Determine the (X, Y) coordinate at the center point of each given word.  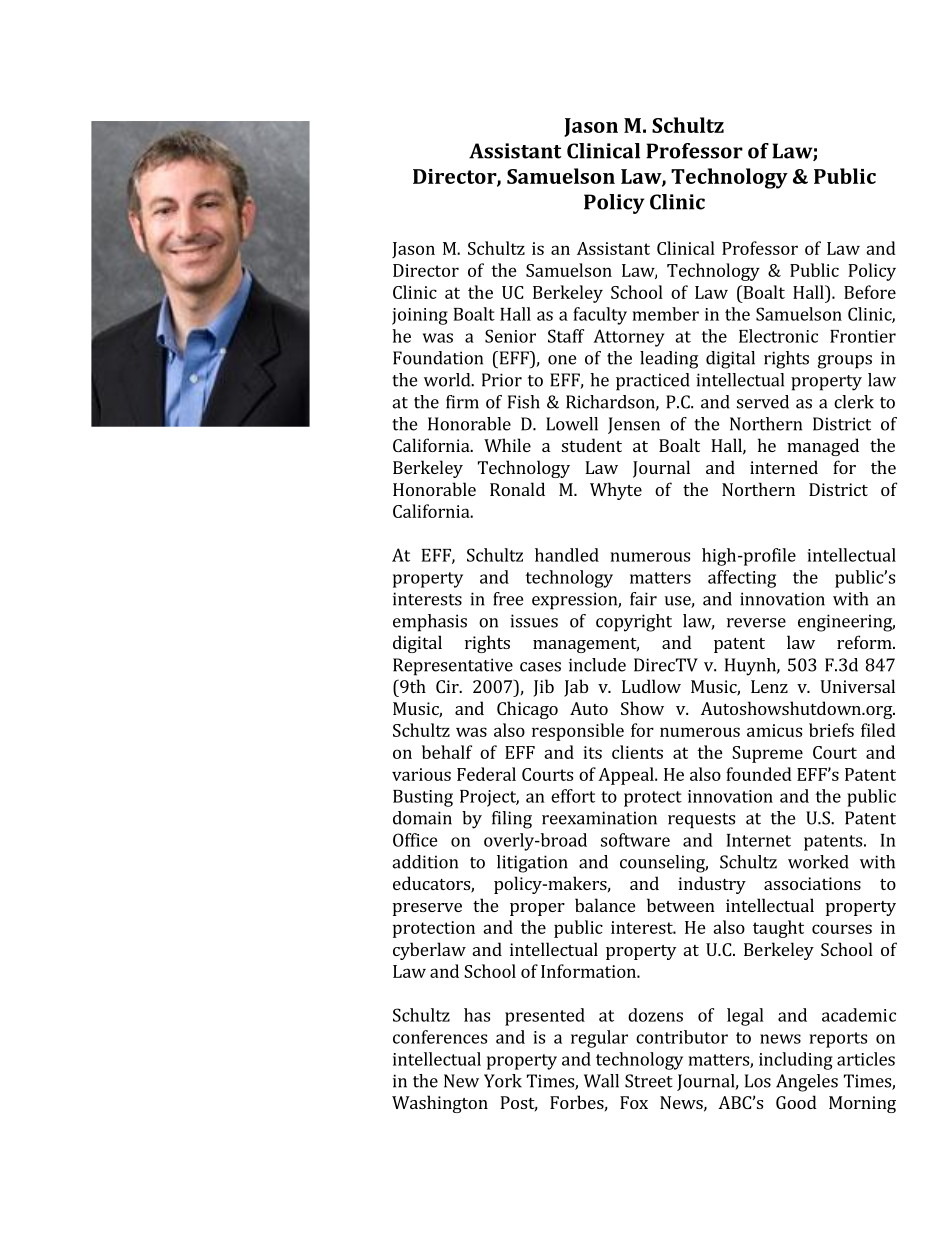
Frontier (863, 336)
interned (784, 467)
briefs (831, 730)
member (666, 314)
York (503, 1081)
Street (649, 1081)
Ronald (517, 489)
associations (812, 883)
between (681, 905)
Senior (510, 336)
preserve (427, 909)
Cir (448, 686)
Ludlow (651, 686)
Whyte (616, 491)
